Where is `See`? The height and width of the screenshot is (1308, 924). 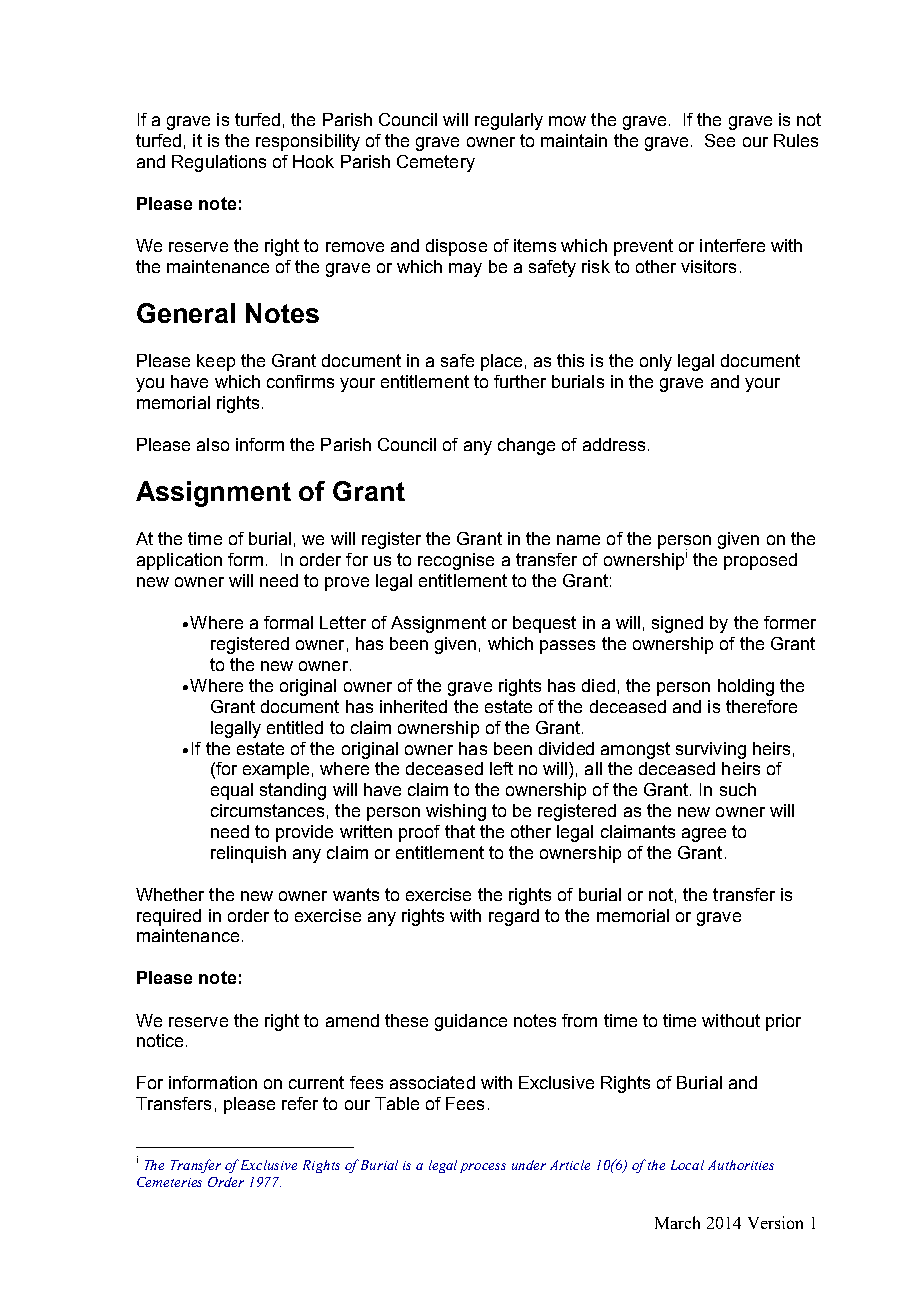 See is located at coordinates (720, 140).
